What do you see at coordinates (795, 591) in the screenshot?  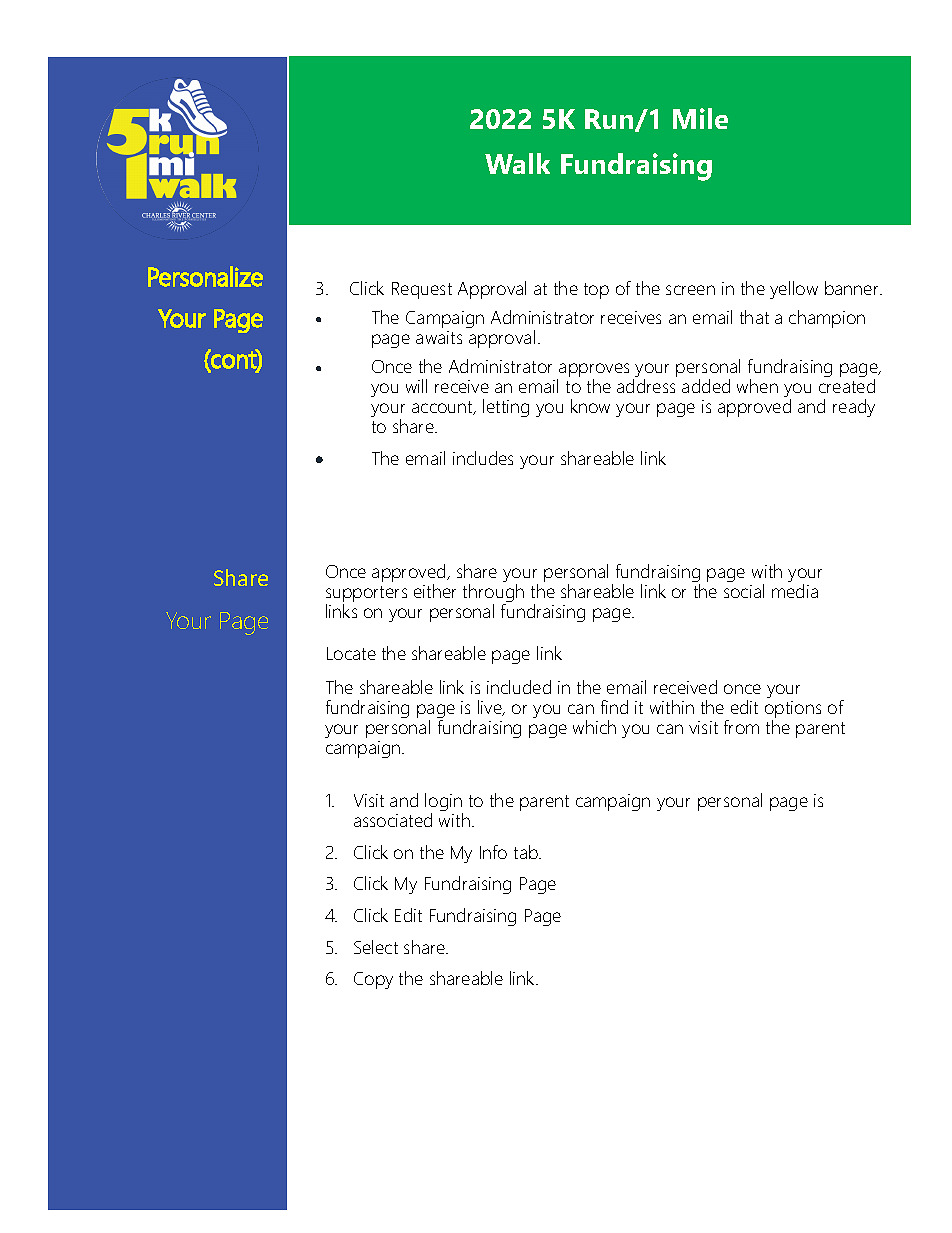 I see `media` at bounding box center [795, 591].
